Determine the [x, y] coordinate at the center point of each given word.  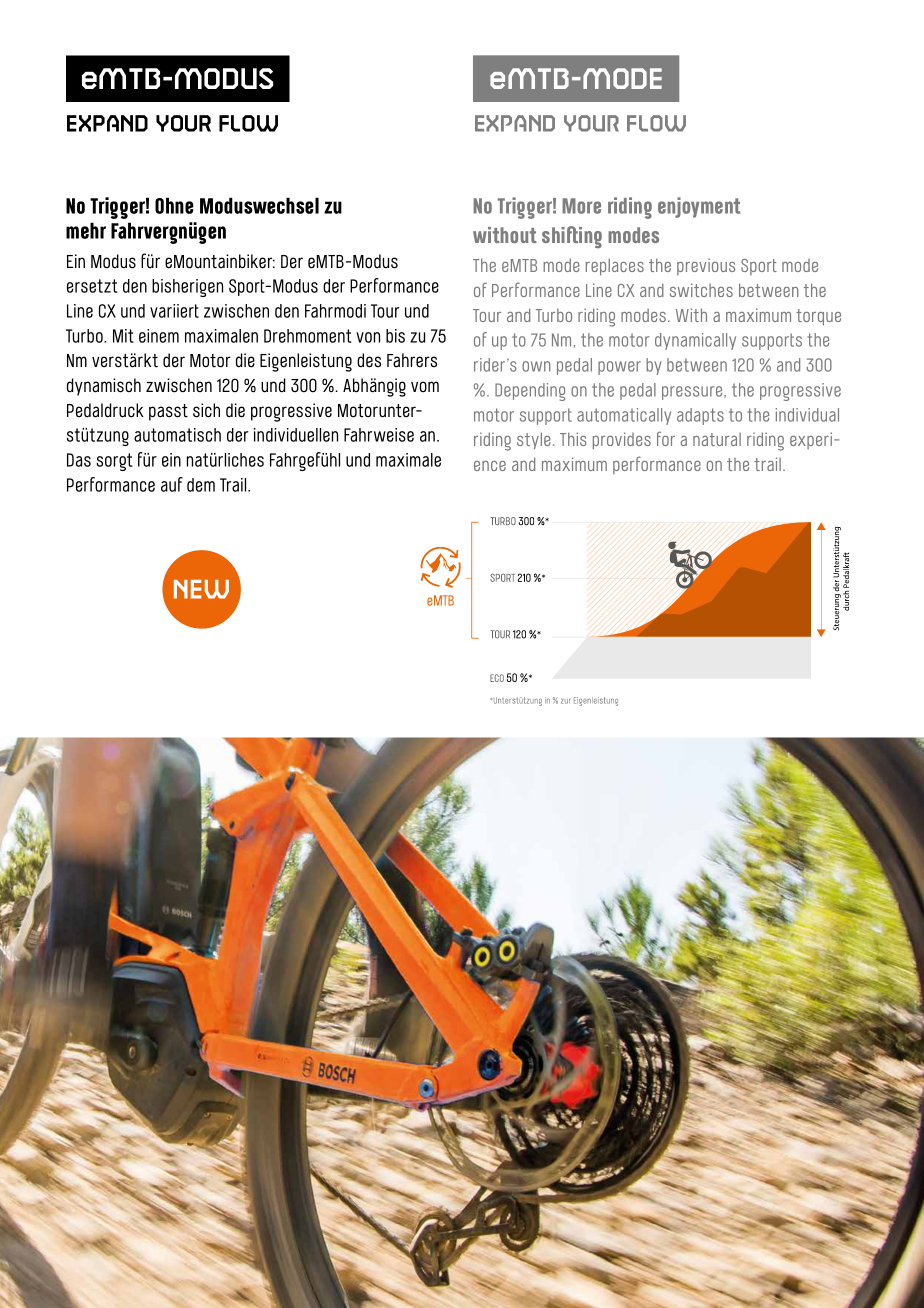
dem [201, 485]
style [534, 441]
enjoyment [699, 207]
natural [717, 439]
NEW [201, 589]
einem [159, 336]
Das [79, 460]
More [581, 206]
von [368, 337]
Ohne [174, 205]
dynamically [695, 341]
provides [622, 441]
